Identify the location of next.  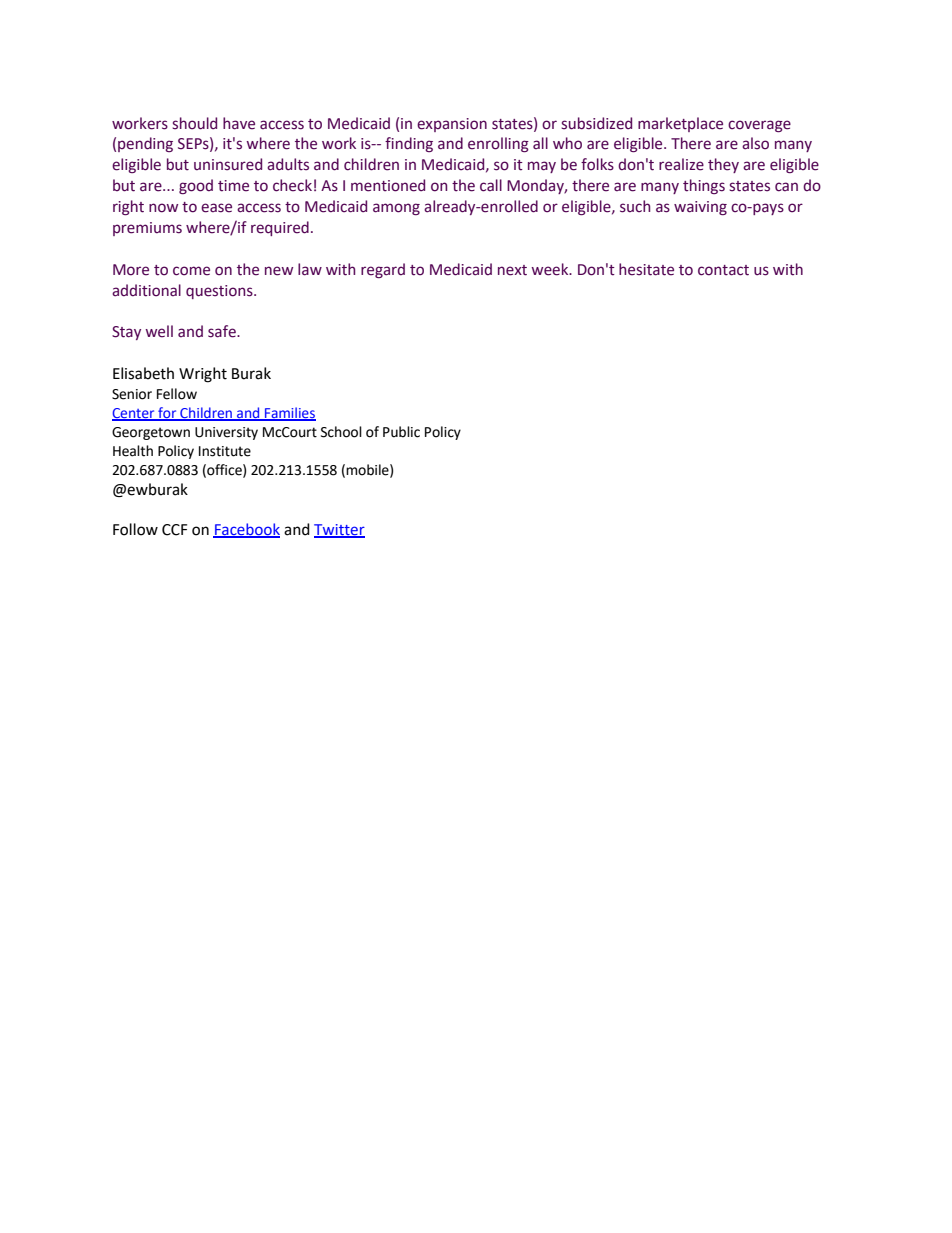
(512, 270).
